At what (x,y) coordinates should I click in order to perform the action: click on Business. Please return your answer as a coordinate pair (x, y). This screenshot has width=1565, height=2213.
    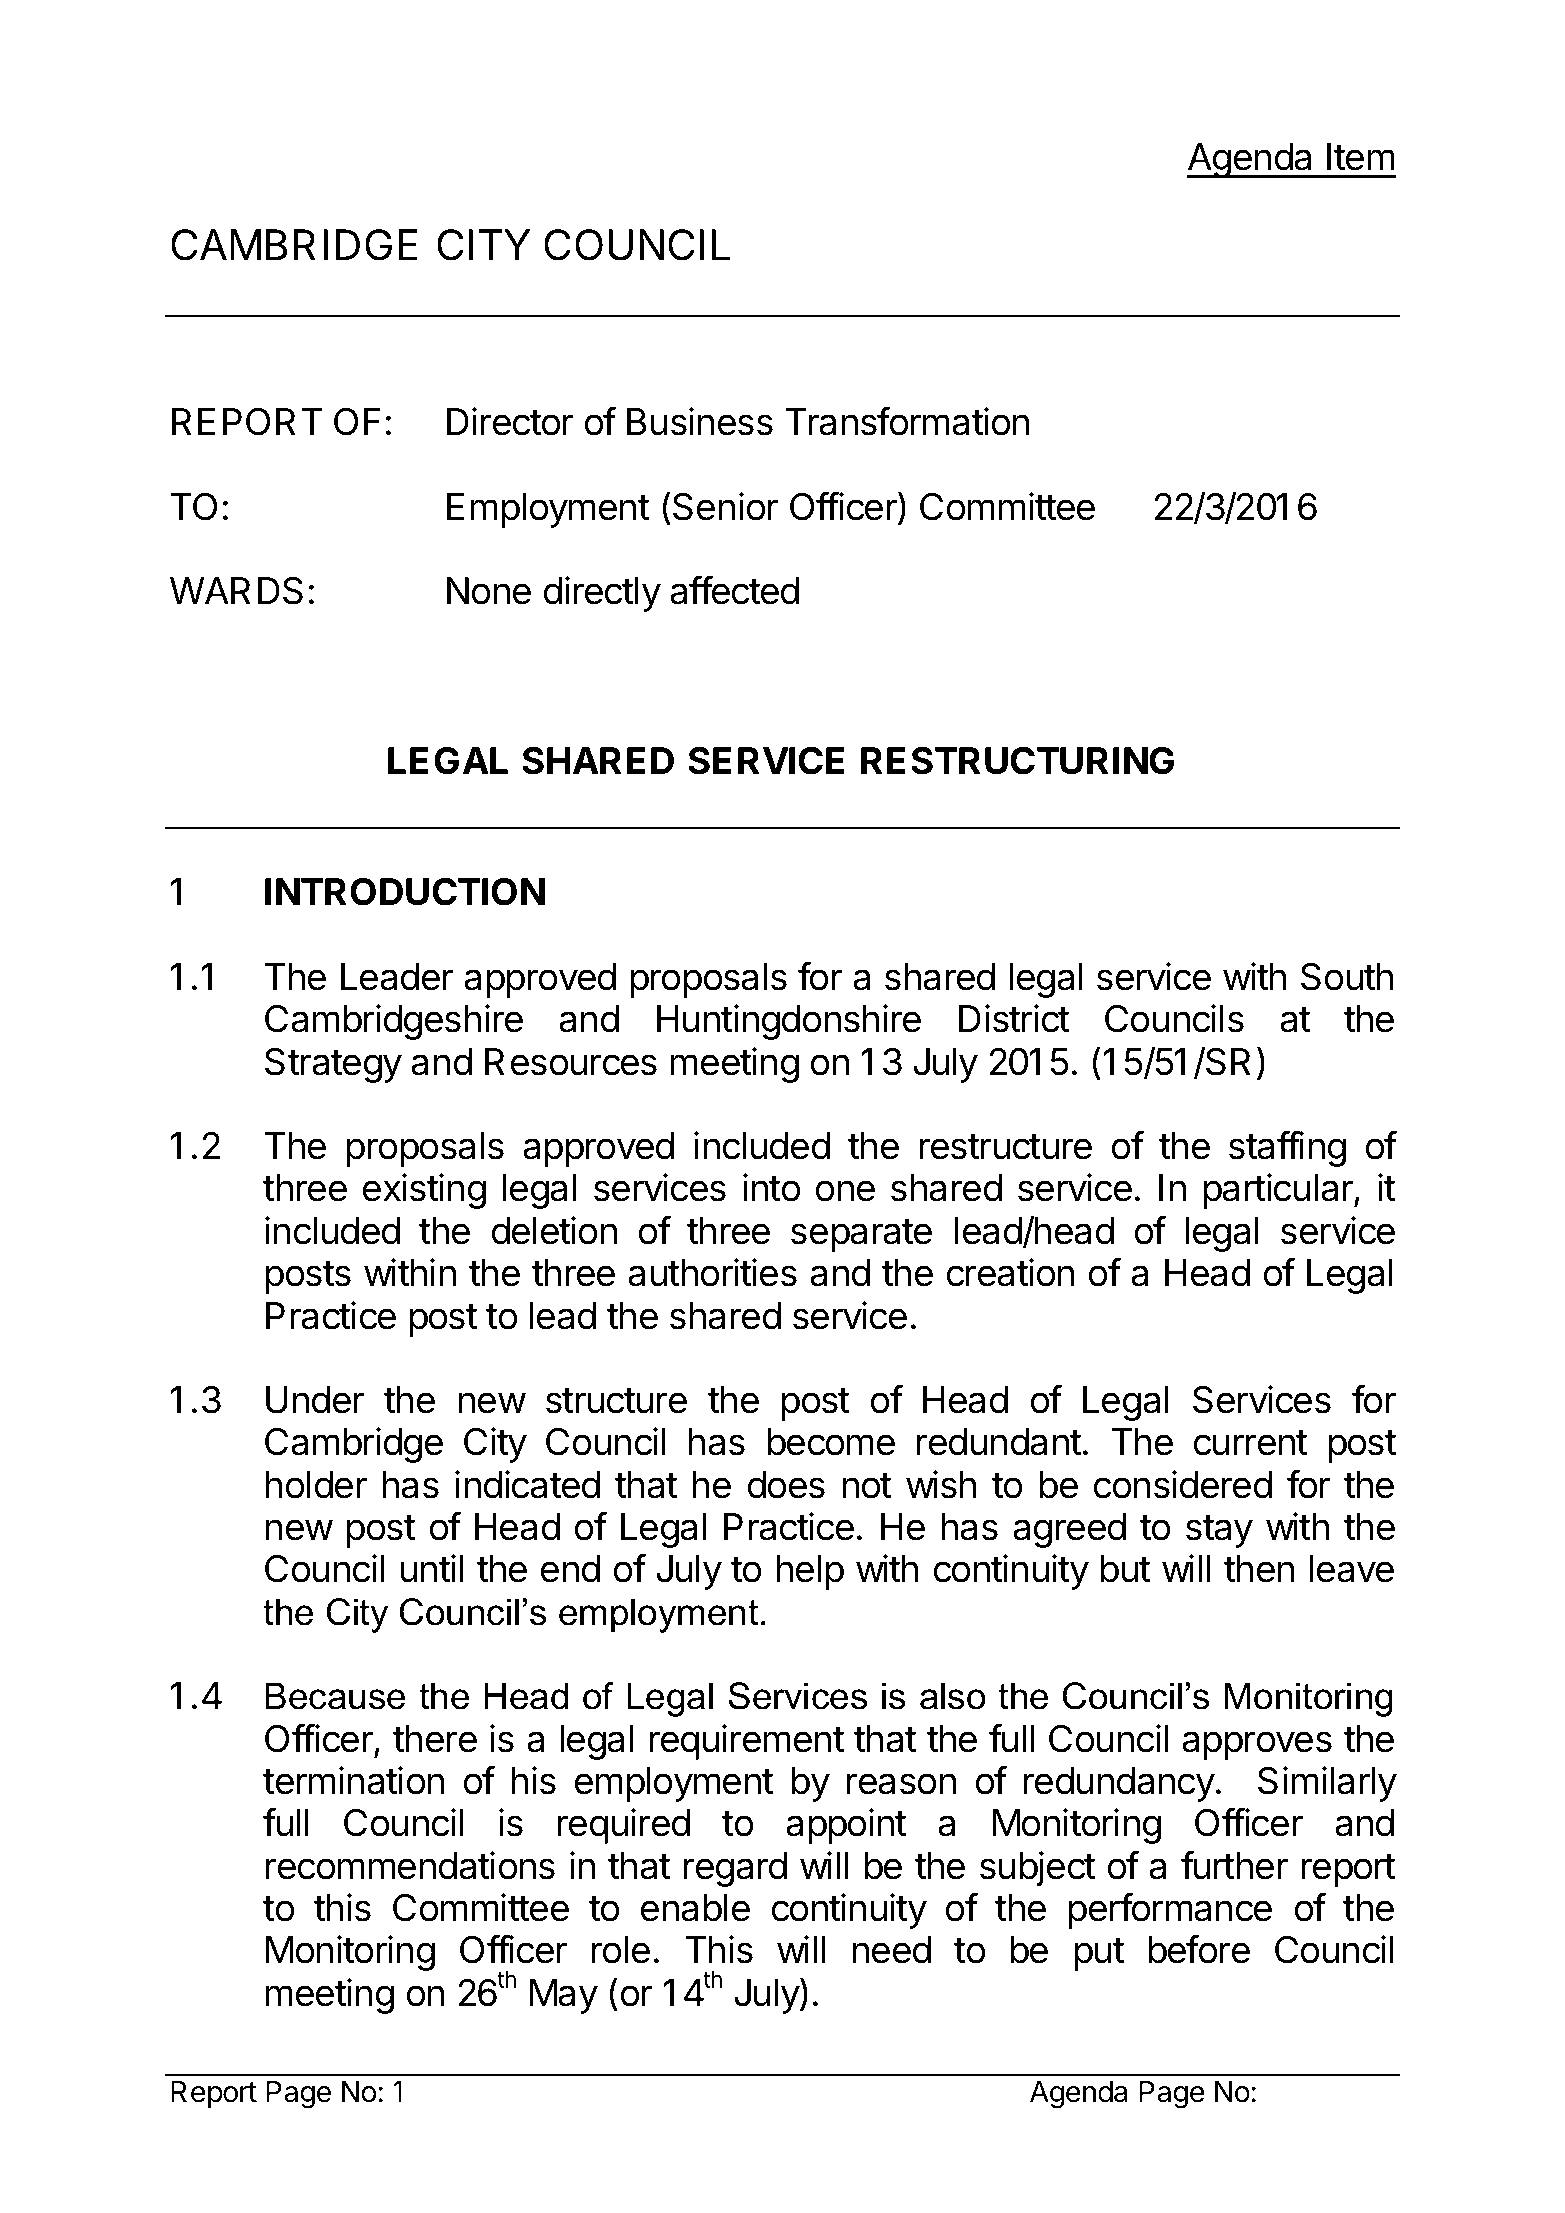
    Looking at the image, I should click on (700, 421).
